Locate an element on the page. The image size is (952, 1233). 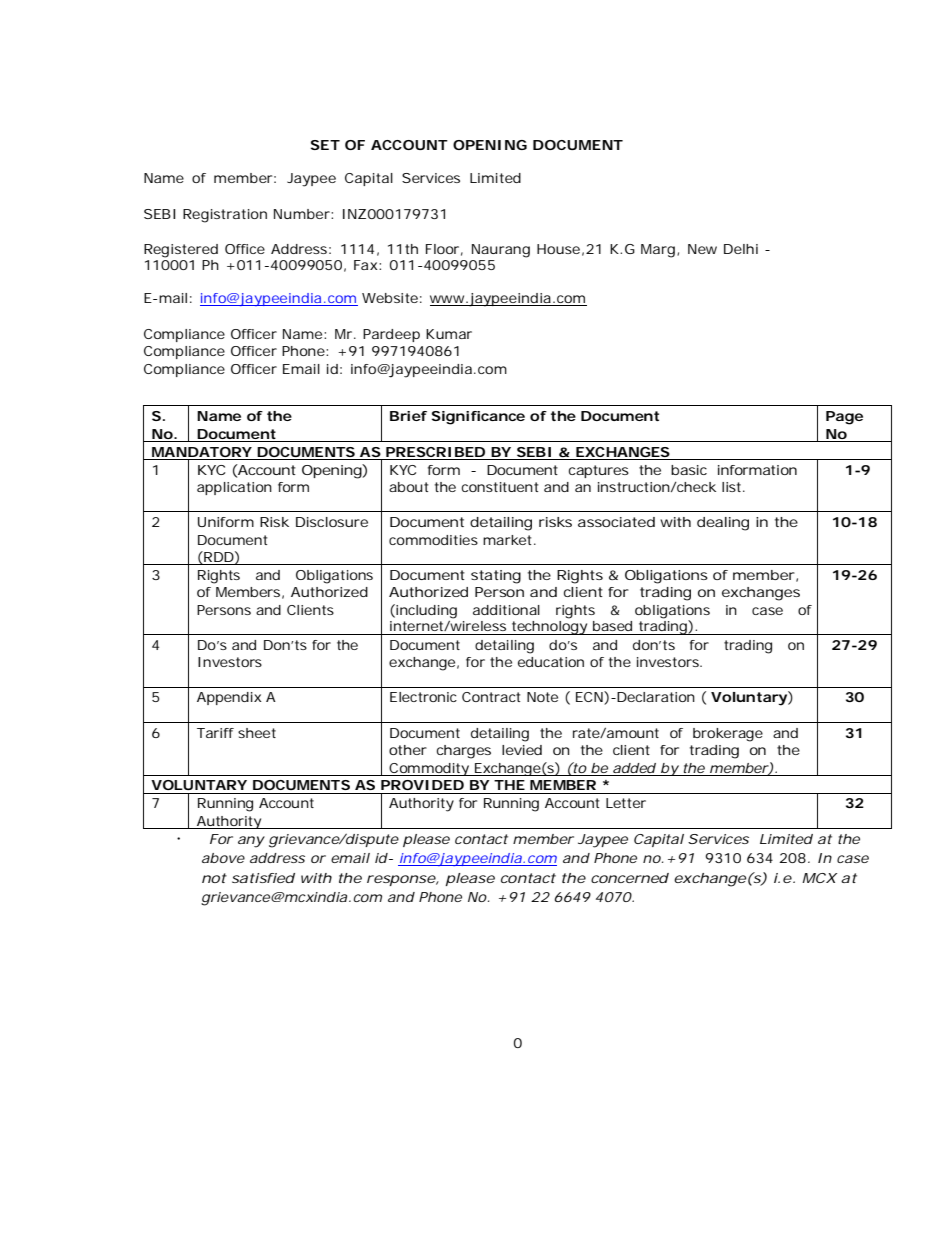
Floor is located at coordinates (442, 249).
